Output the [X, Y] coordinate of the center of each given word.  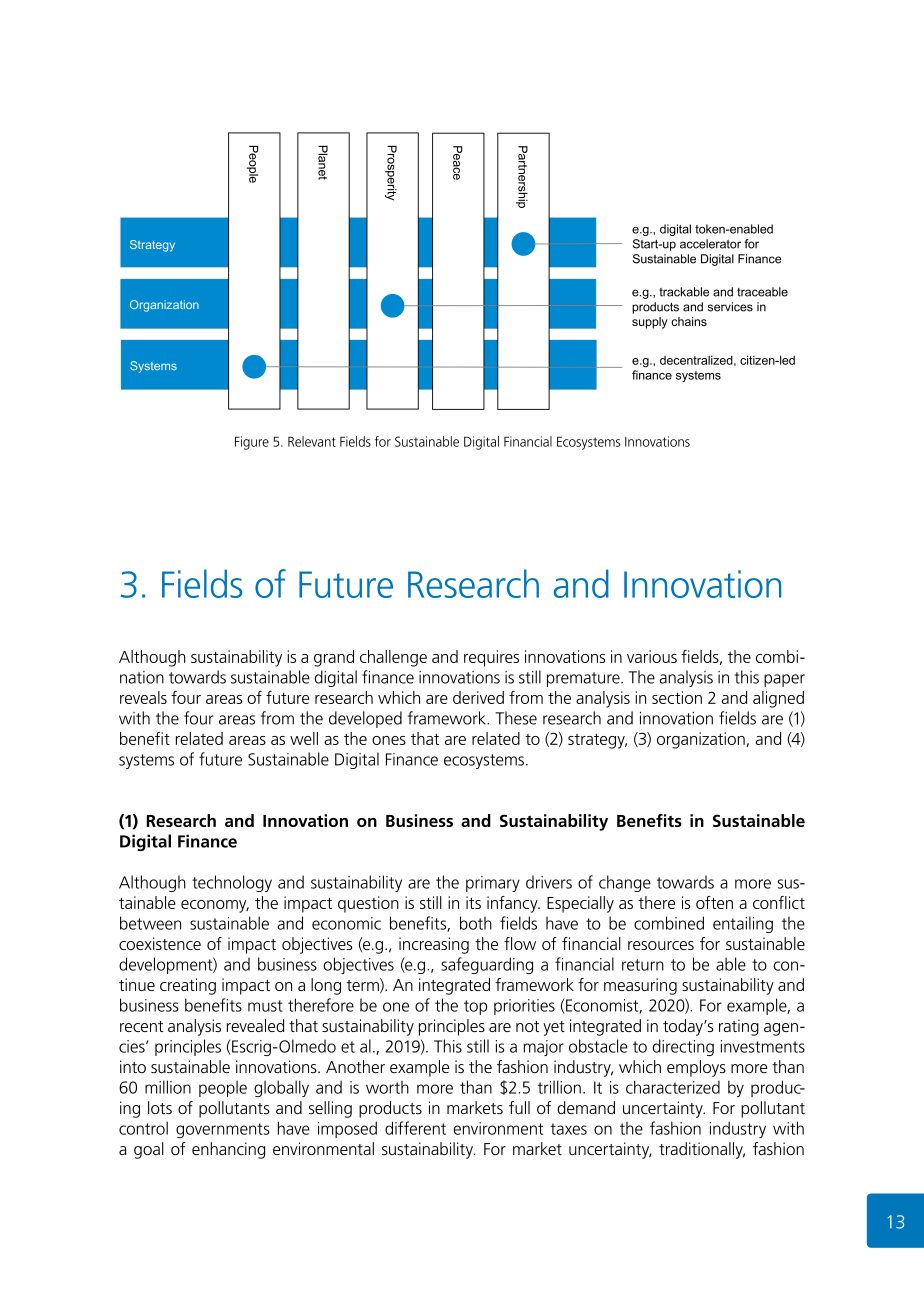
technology [232, 883]
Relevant [312, 441]
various [652, 656]
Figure [252, 443]
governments [223, 1130]
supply [650, 323]
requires [491, 658]
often [714, 902]
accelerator [710, 244]
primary [493, 884]
